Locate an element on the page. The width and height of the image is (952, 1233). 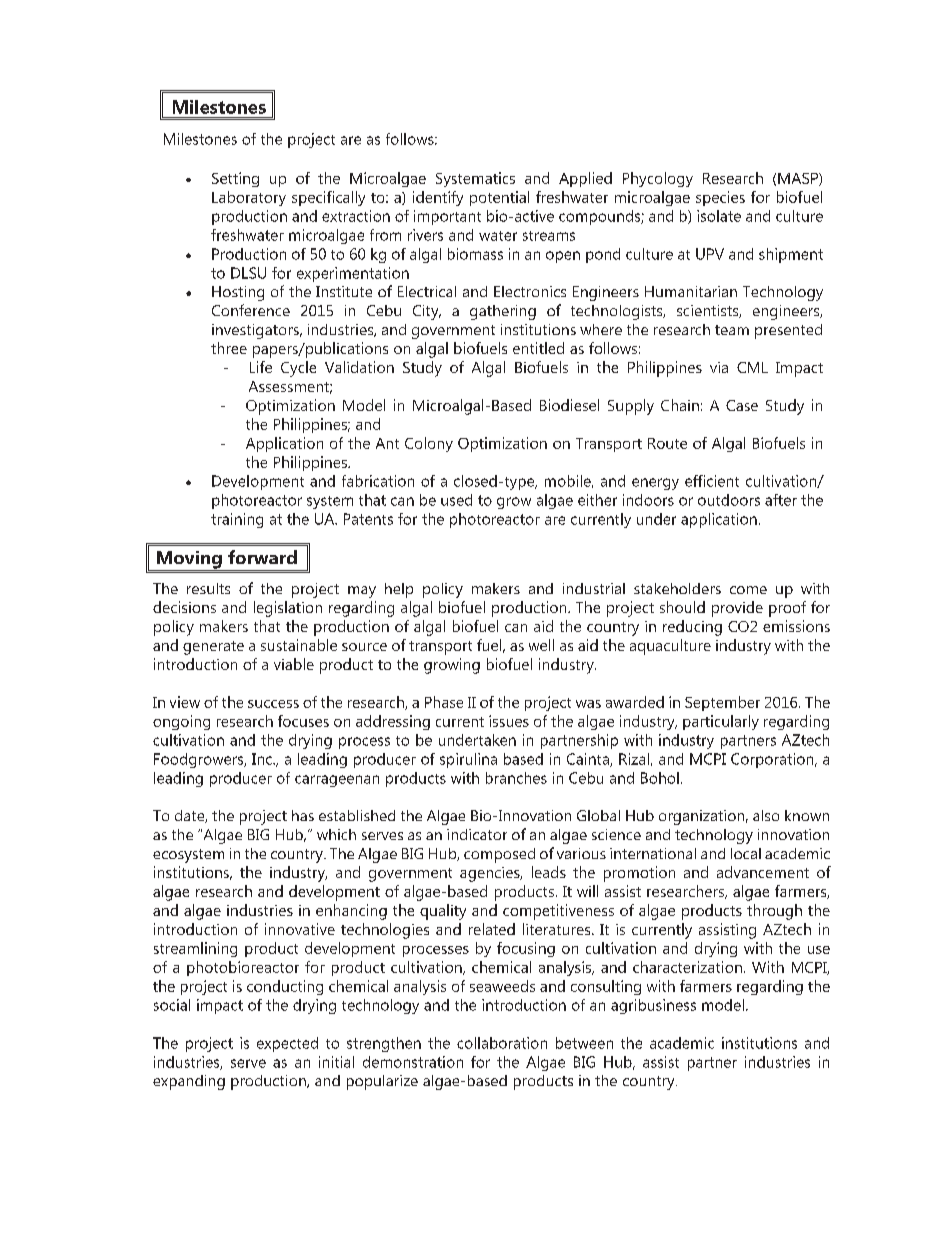
used is located at coordinates (456, 500).
